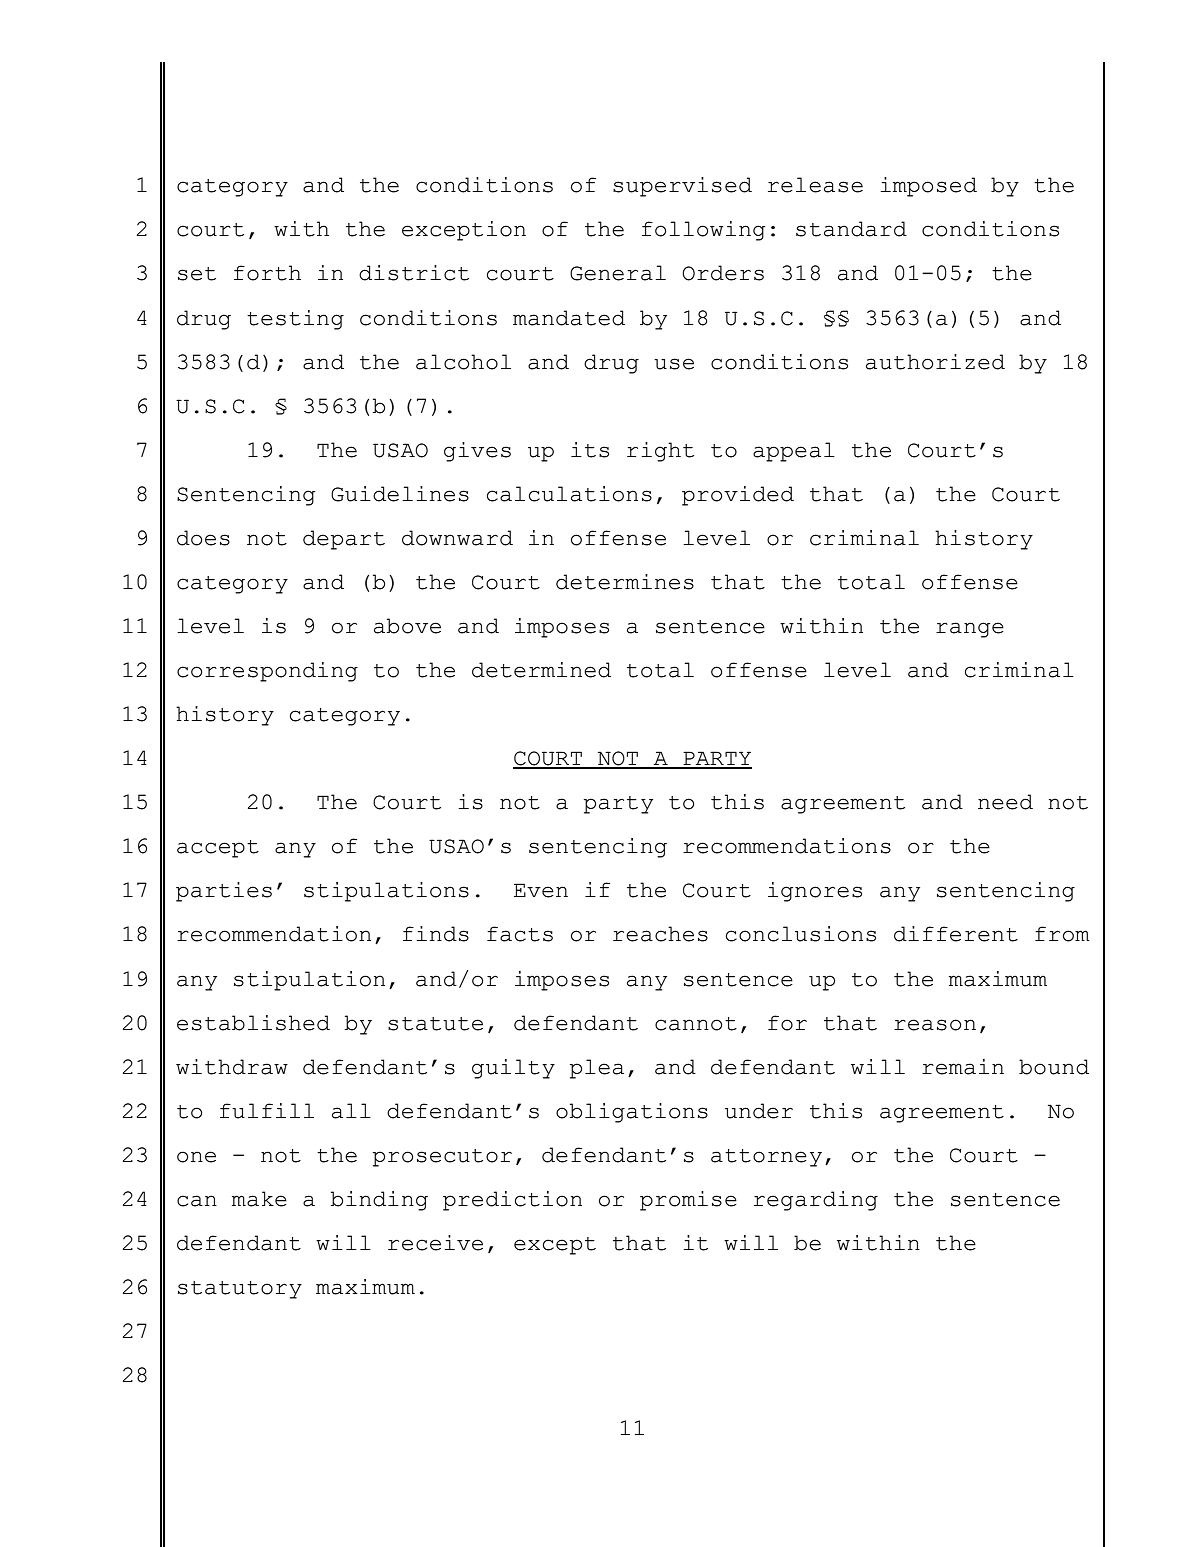  What do you see at coordinates (267, 672) in the document?
I see `corresponding` at bounding box center [267, 672].
